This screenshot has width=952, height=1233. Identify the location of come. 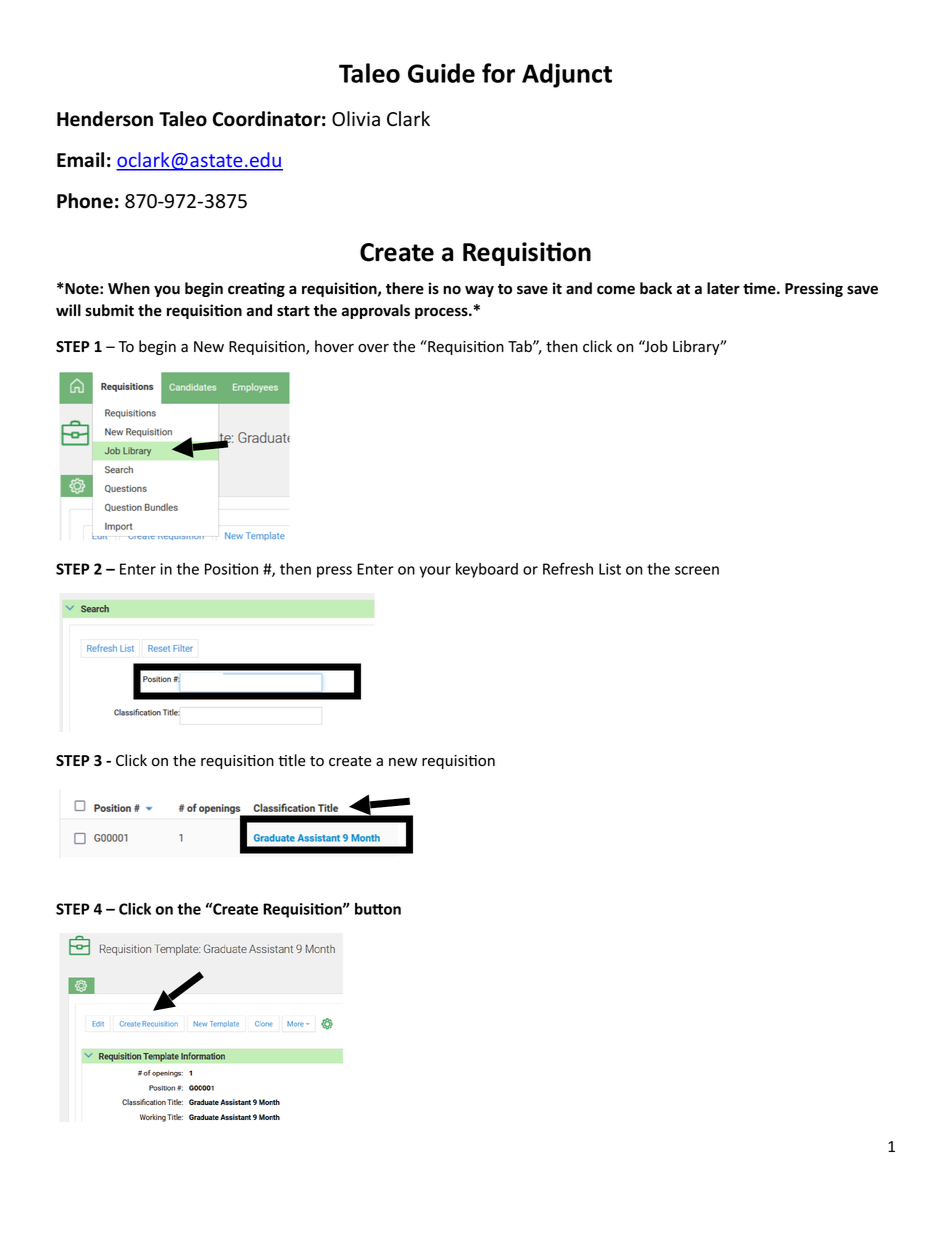
(616, 290).
